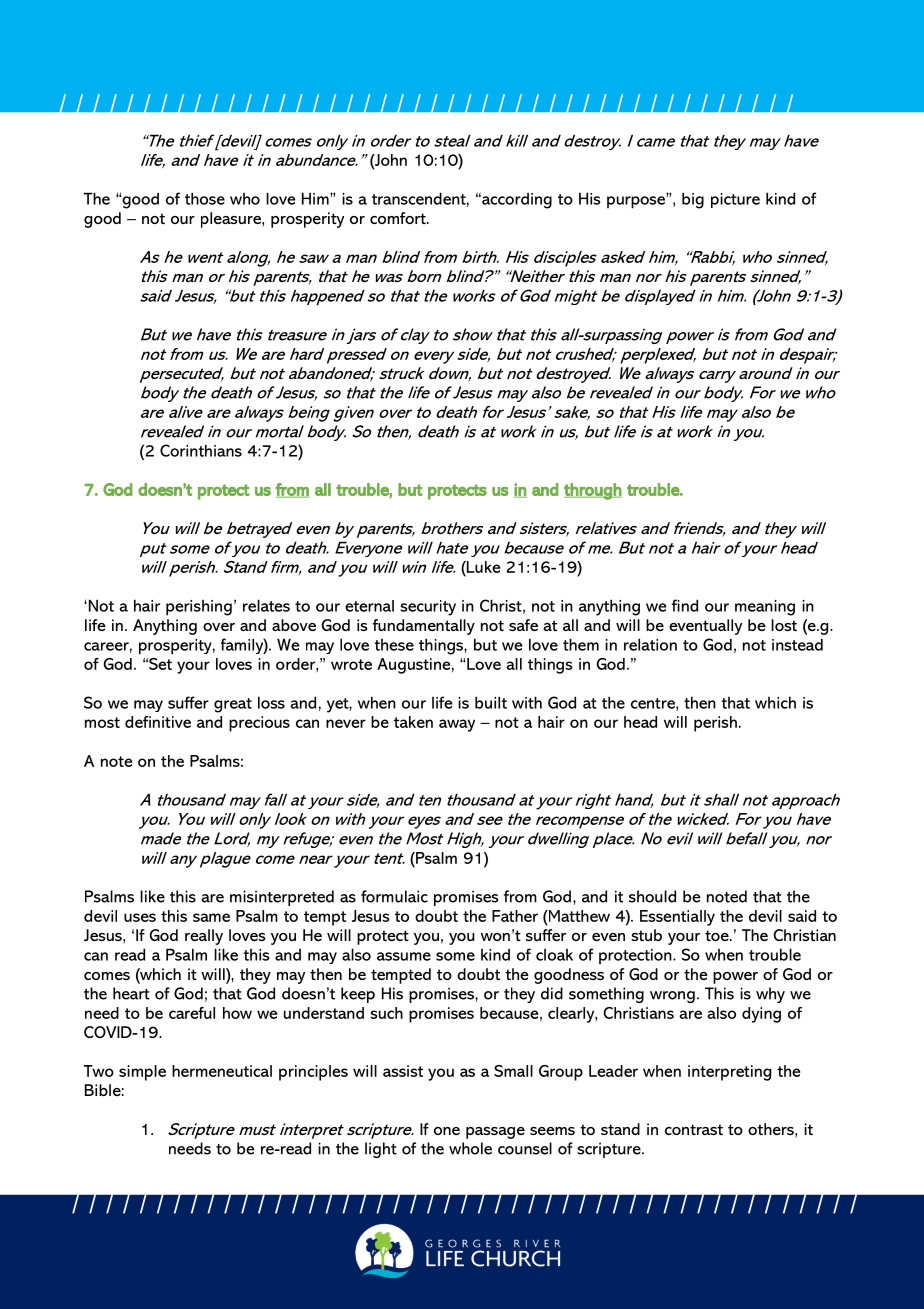  What do you see at coordinates (142, 1073) in the document?
I see `simple` at bounding box center [142, 1073].
